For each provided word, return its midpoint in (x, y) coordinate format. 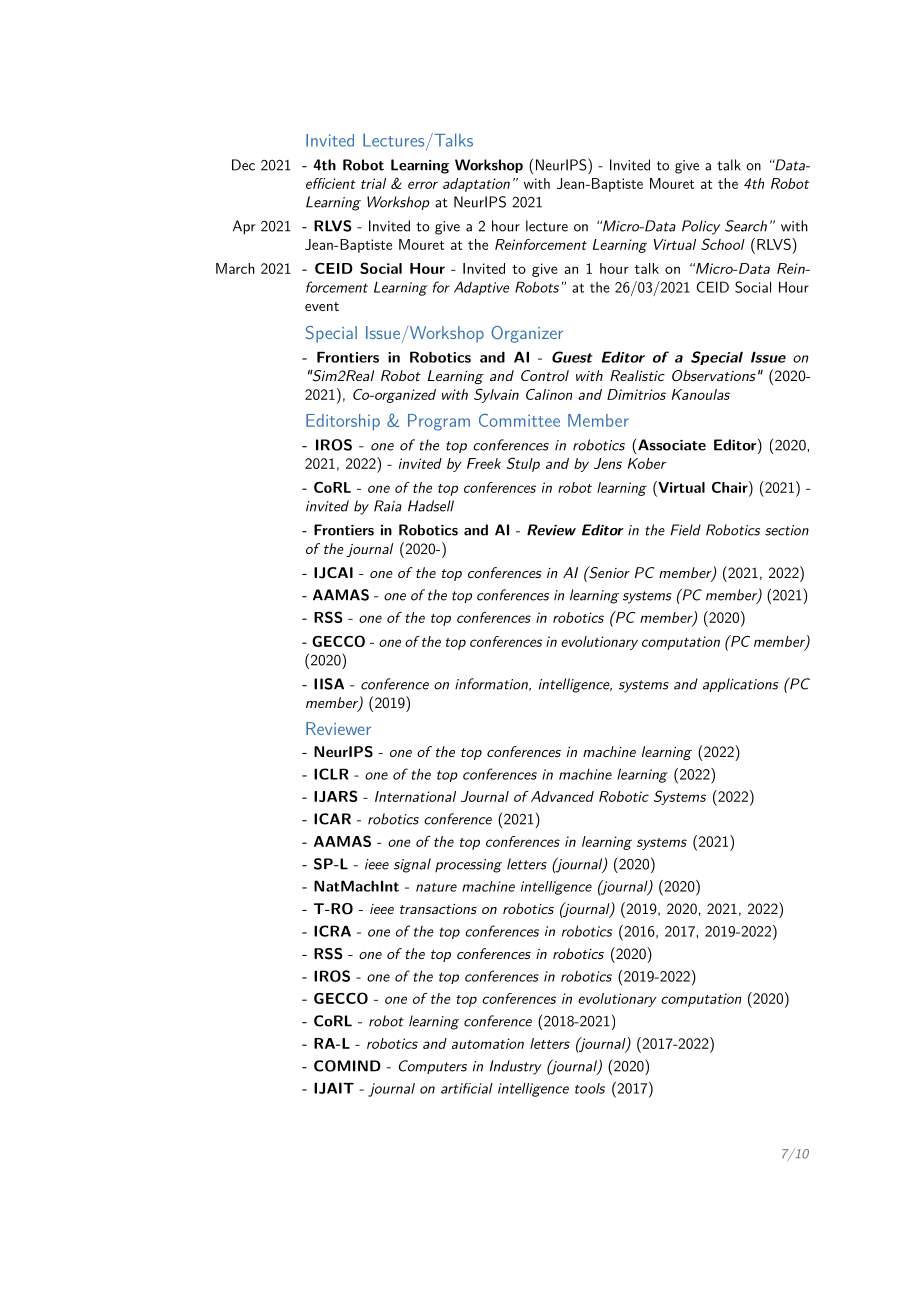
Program (439, 422)
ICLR (331, 774)
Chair (731, 487)
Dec (243, 165)
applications (740, 685)
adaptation (476, 185)
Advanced (562, 796)
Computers (433, 1067)
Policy (701, 227)
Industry (516, 1067)
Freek (484, 463)
